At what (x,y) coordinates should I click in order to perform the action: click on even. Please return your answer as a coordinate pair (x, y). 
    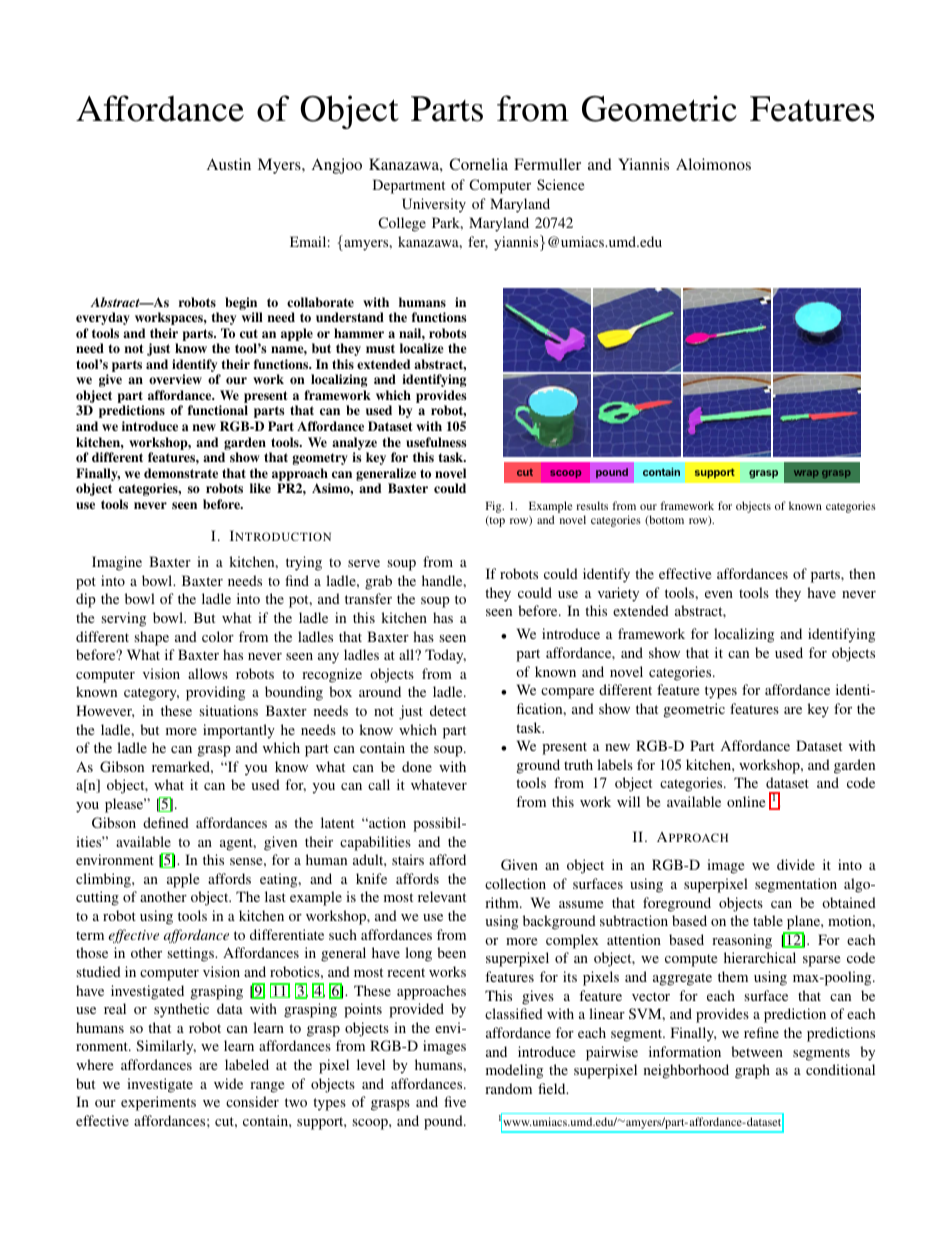
    Looking at the image, I should click on (719, 594).
